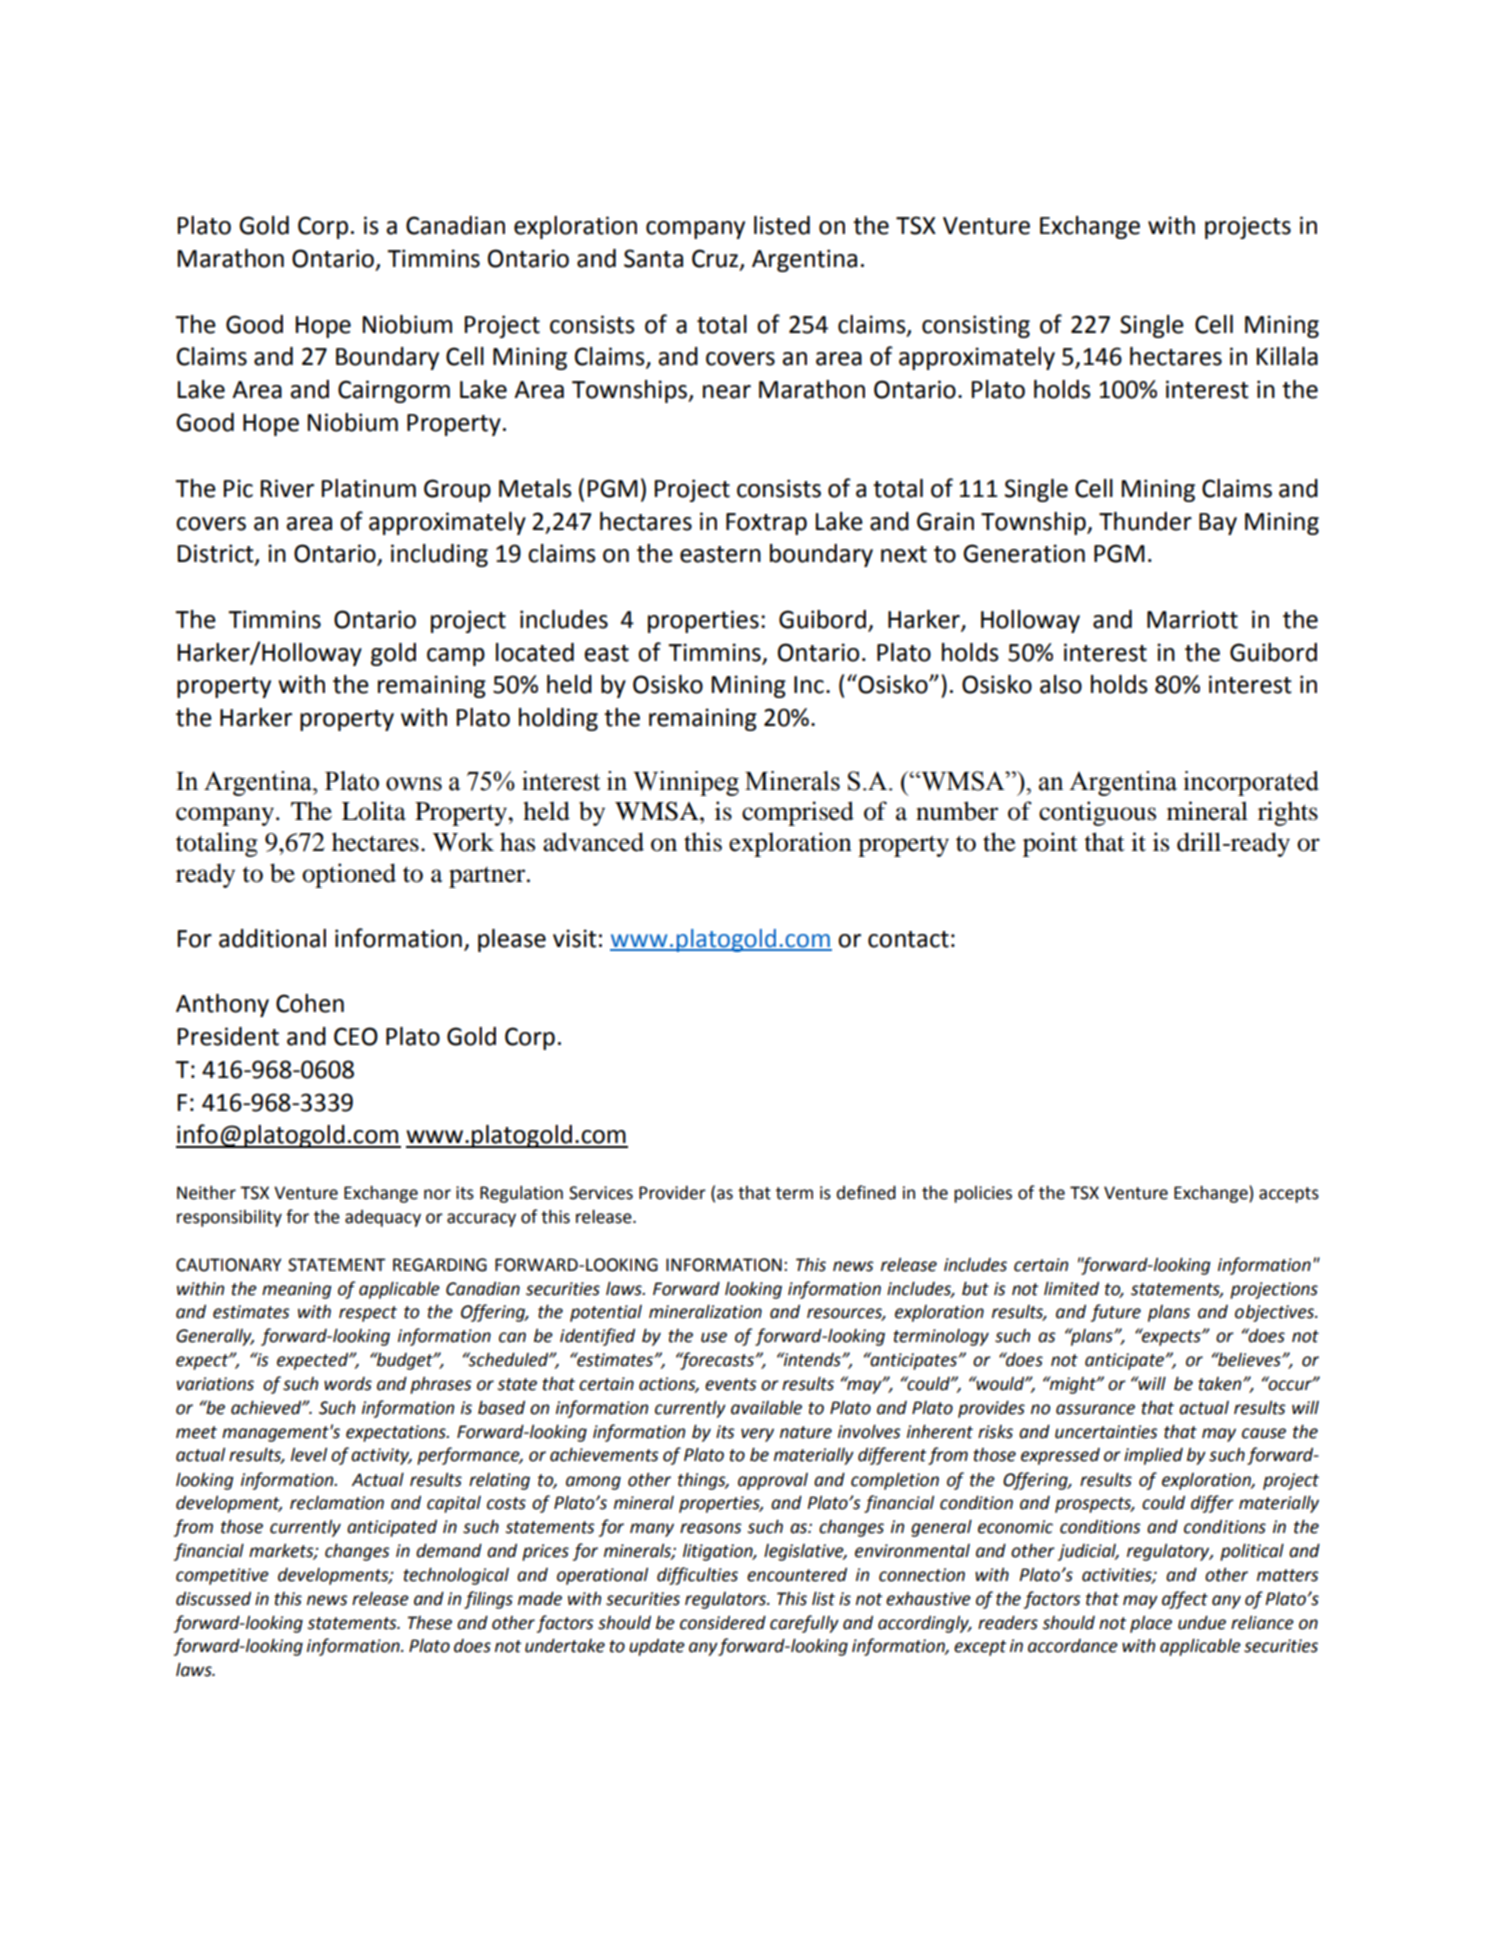 The height and width of the document is (1935, 1495). Describe the element at coordinates (368, 1314) in the document. I see `respect` at that location.
